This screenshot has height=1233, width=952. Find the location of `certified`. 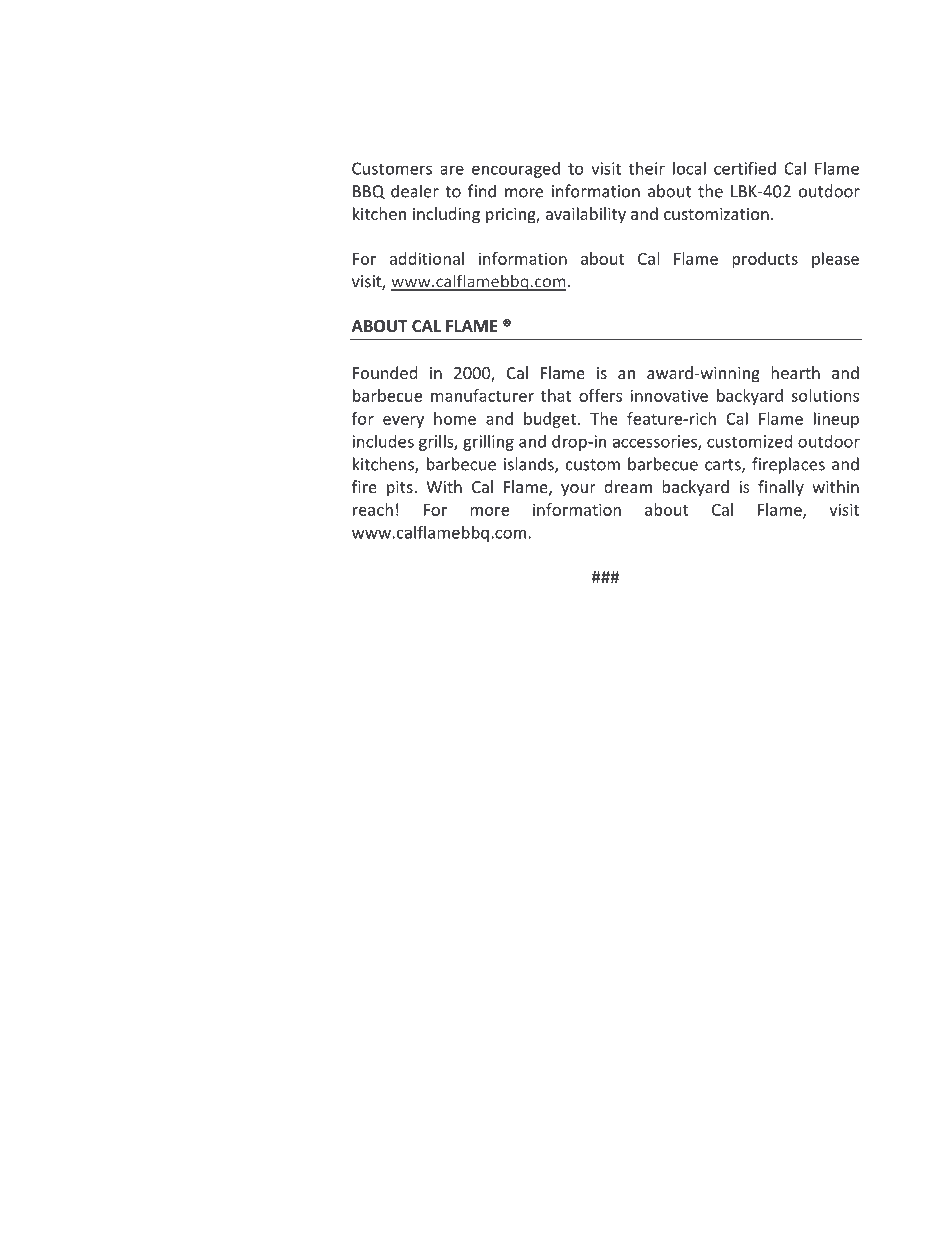

certified is located at coordinates (745, 168).
